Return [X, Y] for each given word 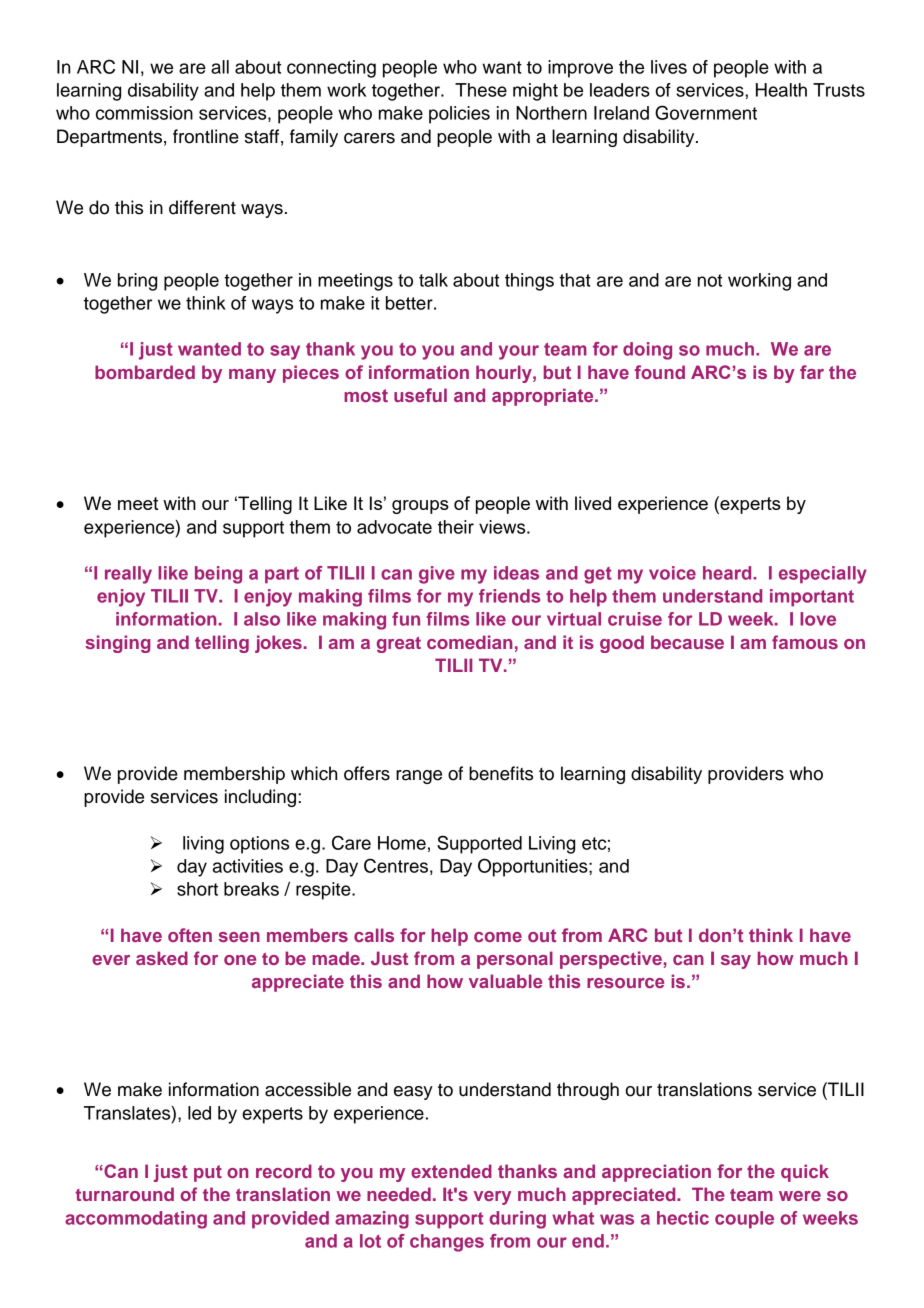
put [208, 1173]
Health [781, 90]
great [399, 645]
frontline [206, 136]
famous [805, 642]
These [481, 90]
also [262, 619]
